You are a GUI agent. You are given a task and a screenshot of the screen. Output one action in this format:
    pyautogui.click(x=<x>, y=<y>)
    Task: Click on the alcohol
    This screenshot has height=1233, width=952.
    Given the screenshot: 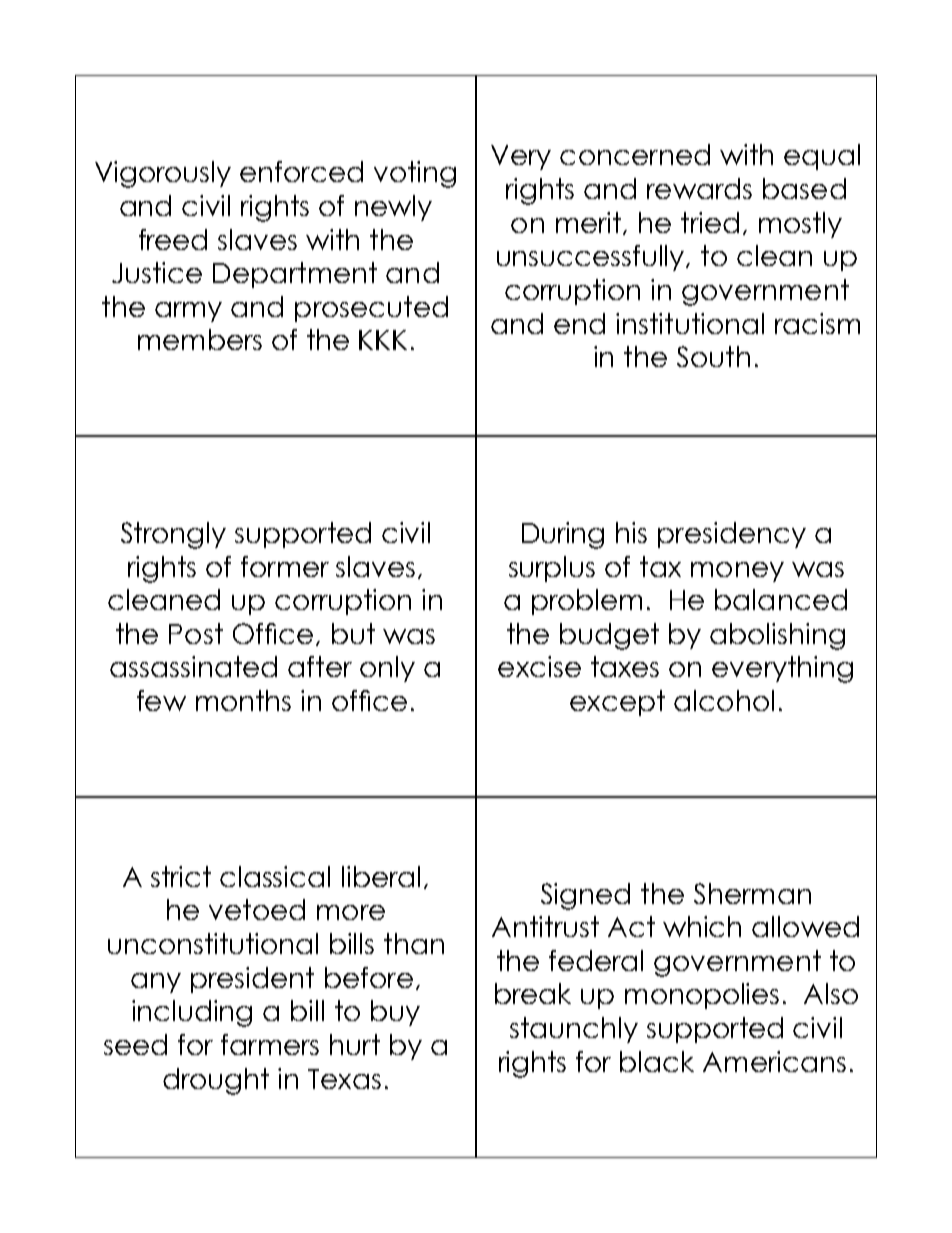 What is the action you would take?
    pyautogui.click(x=724, y=700)
